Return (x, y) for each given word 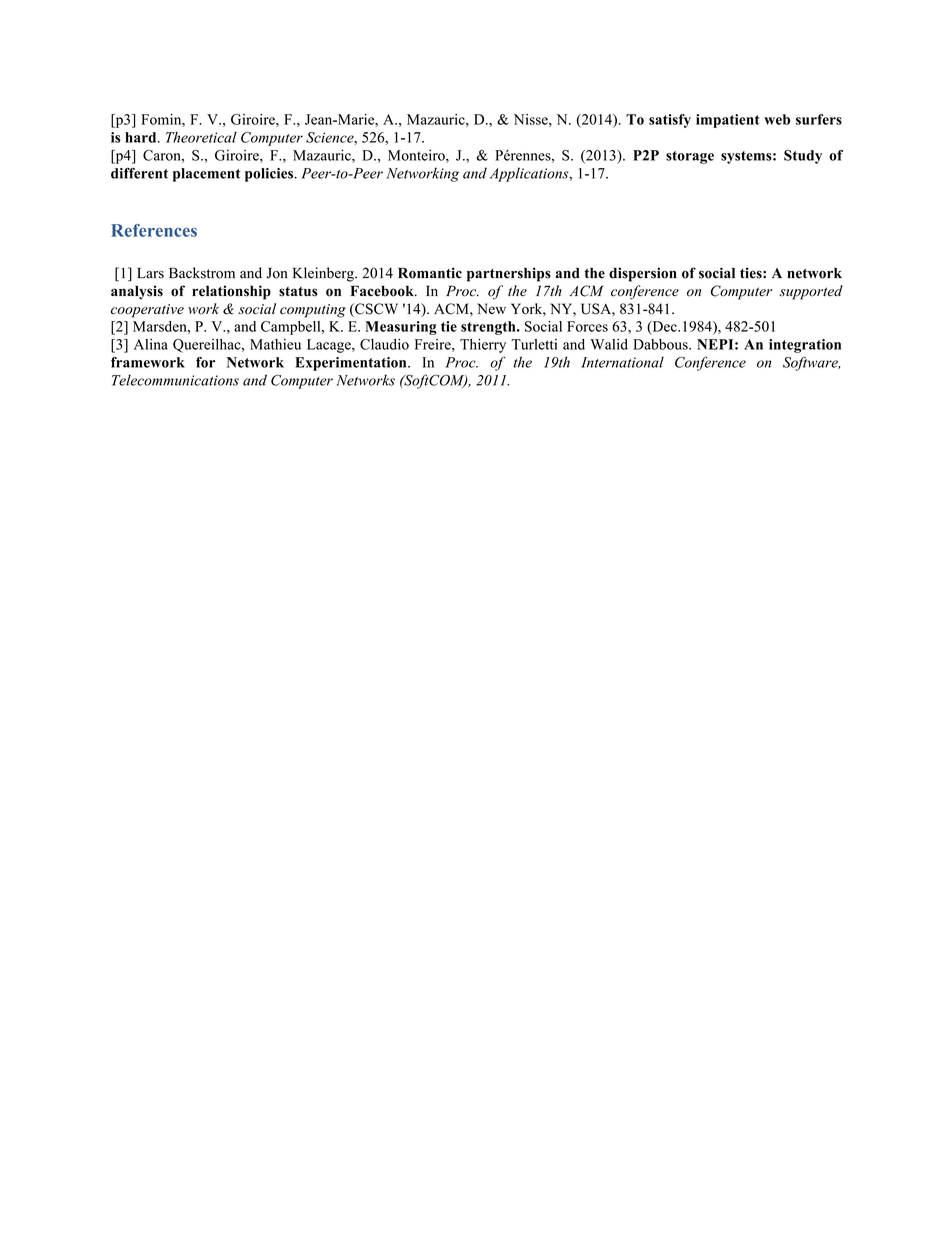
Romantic (430, 273)
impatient (728, 121)
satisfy (670, 121)
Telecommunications (175, 380)
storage (690, 157)
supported (811, 292)
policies (269, 175)
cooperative (147, 311)
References (154, 230)
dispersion (643, 274)
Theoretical (201, 137)
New (491, 308)
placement (207, 175)
